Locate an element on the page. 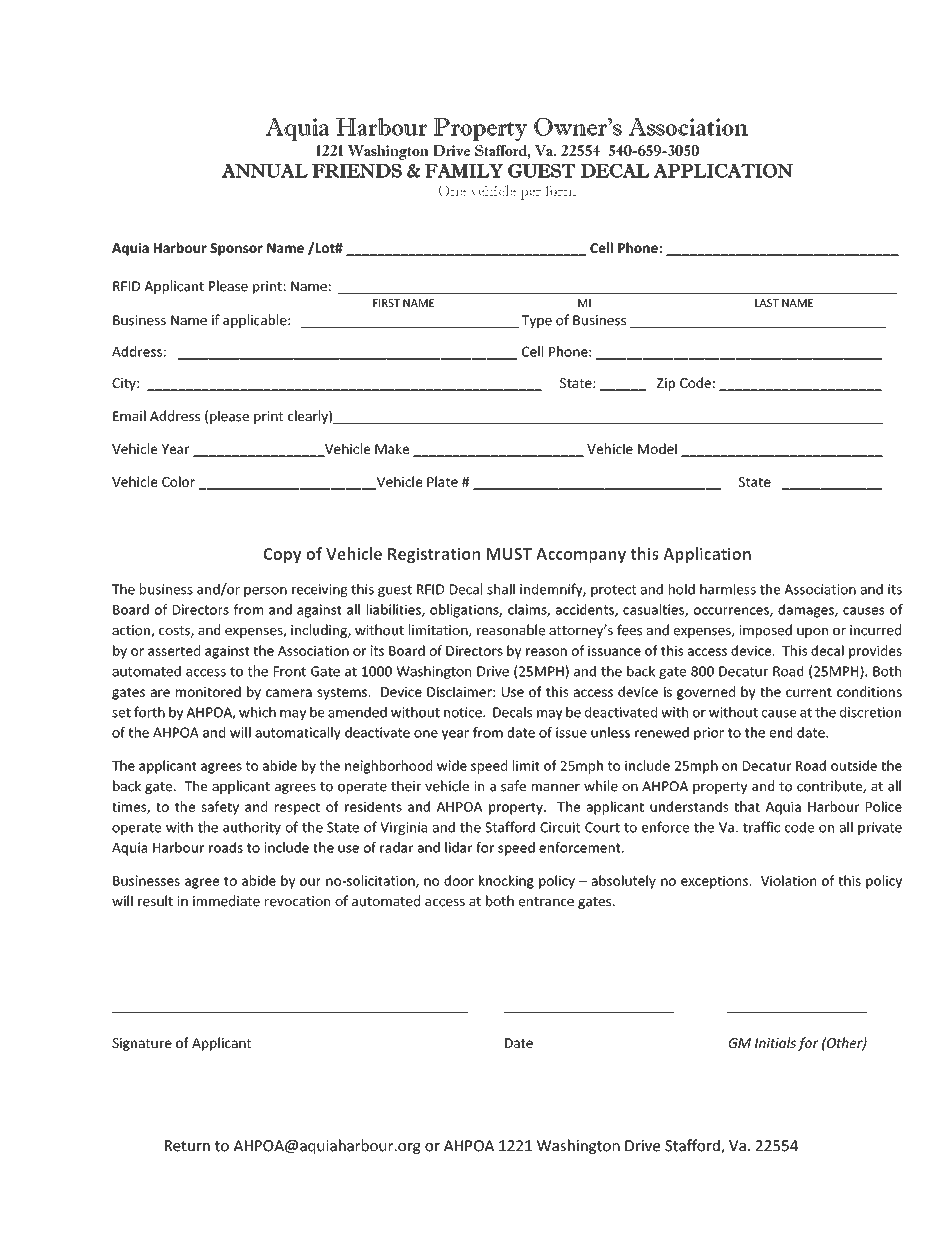 The image size is (952, 1233). LAST is located at coordinates (767, 303).
